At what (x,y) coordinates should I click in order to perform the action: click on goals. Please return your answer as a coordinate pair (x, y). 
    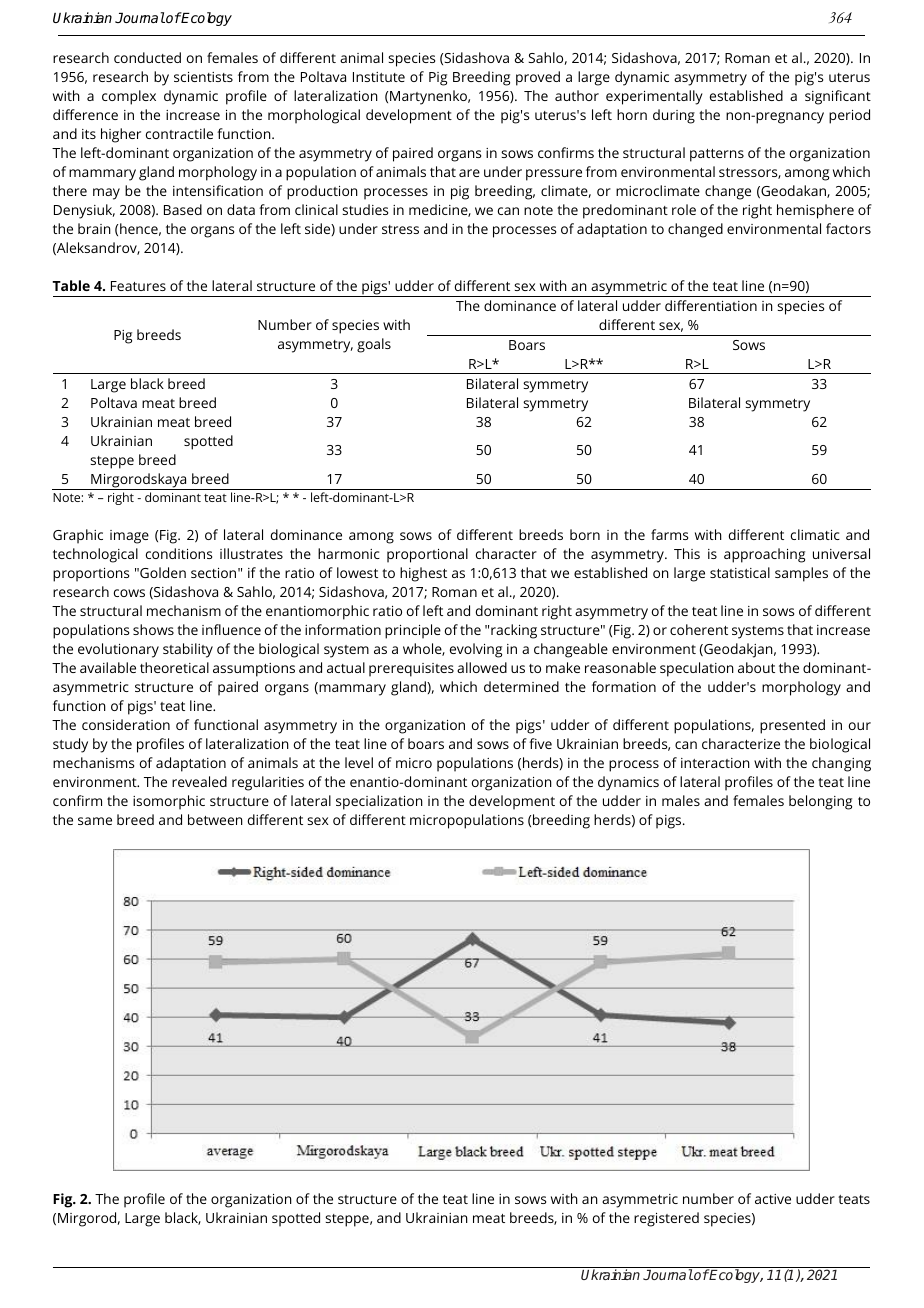
    Looking at the image, I should click on (374, 345).
